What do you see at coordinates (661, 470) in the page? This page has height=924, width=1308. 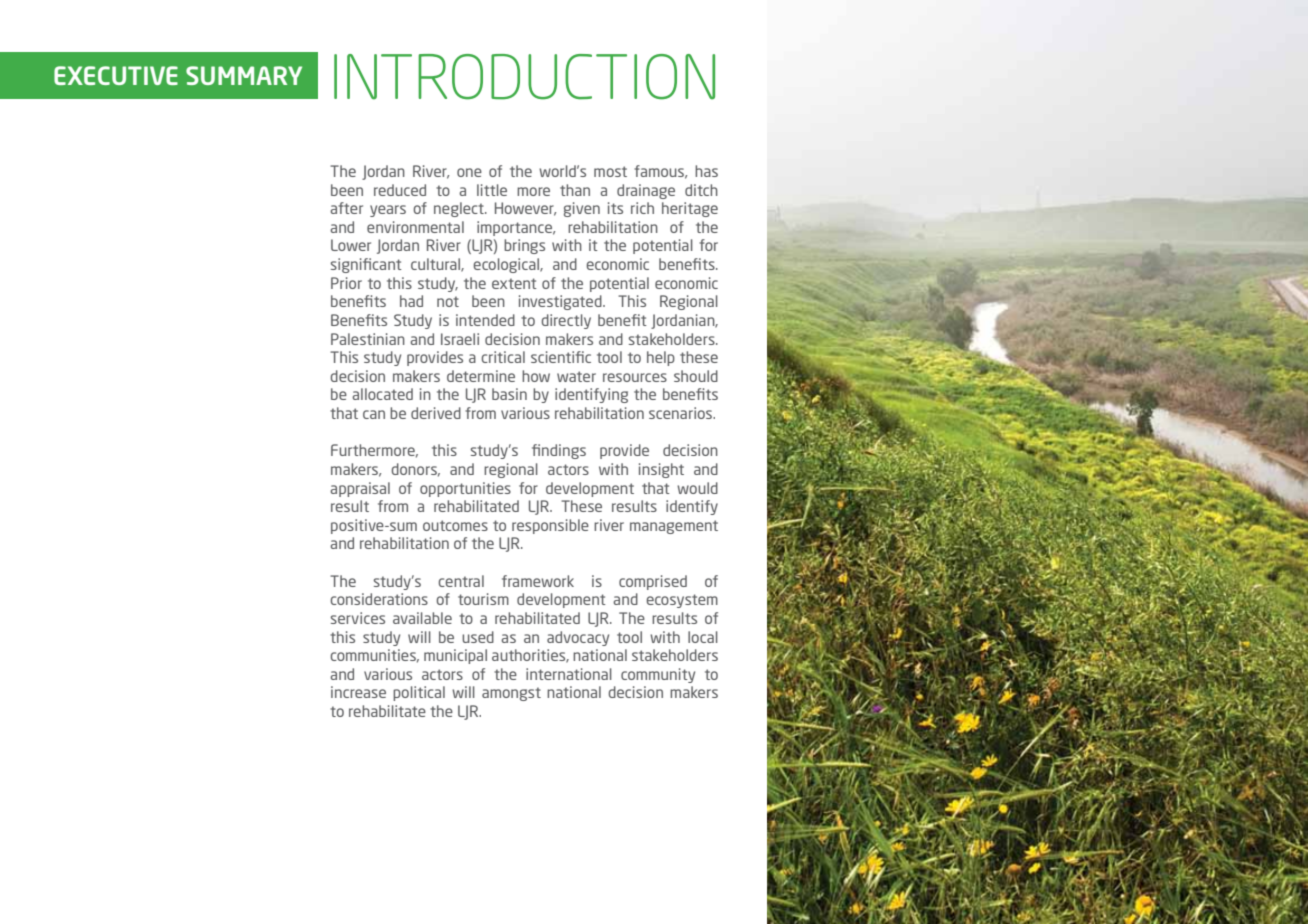 I see `insight` at bounding box center [661, 470].
